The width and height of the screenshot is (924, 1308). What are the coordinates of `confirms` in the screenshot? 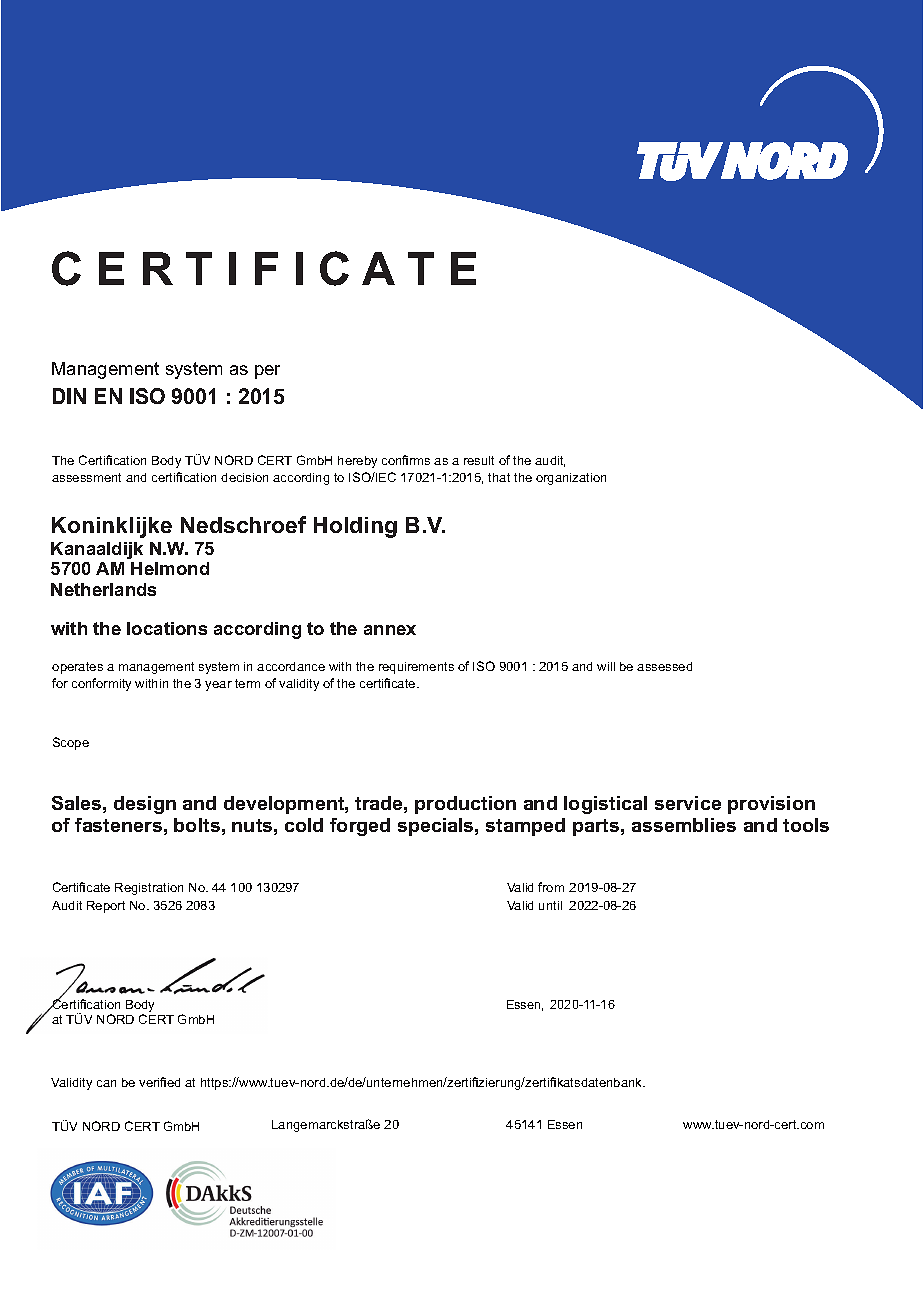 It's located at (406, 460).
